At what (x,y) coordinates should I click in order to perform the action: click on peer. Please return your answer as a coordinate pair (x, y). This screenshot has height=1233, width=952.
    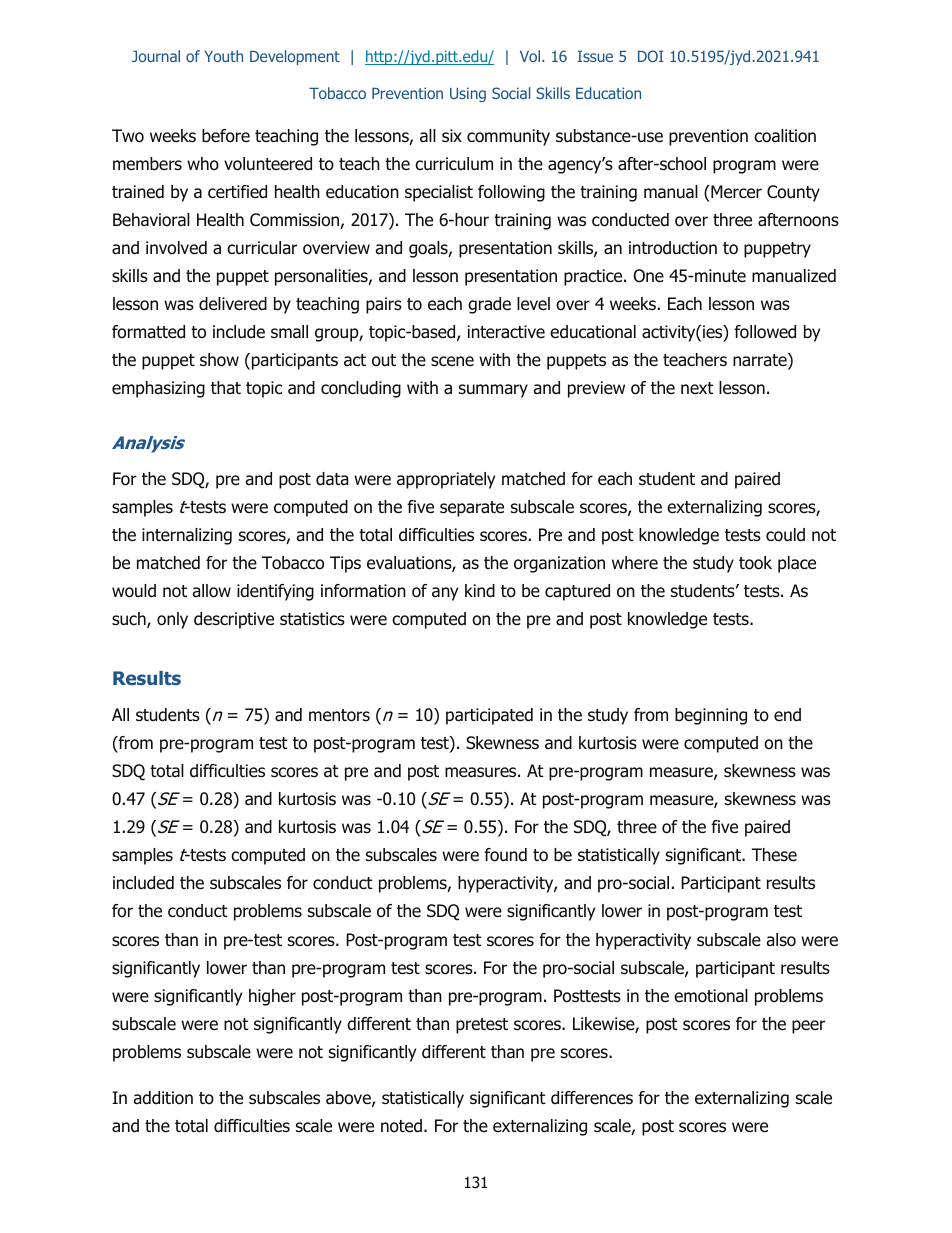
    Looking at the image, I should click on (808, 1027).
